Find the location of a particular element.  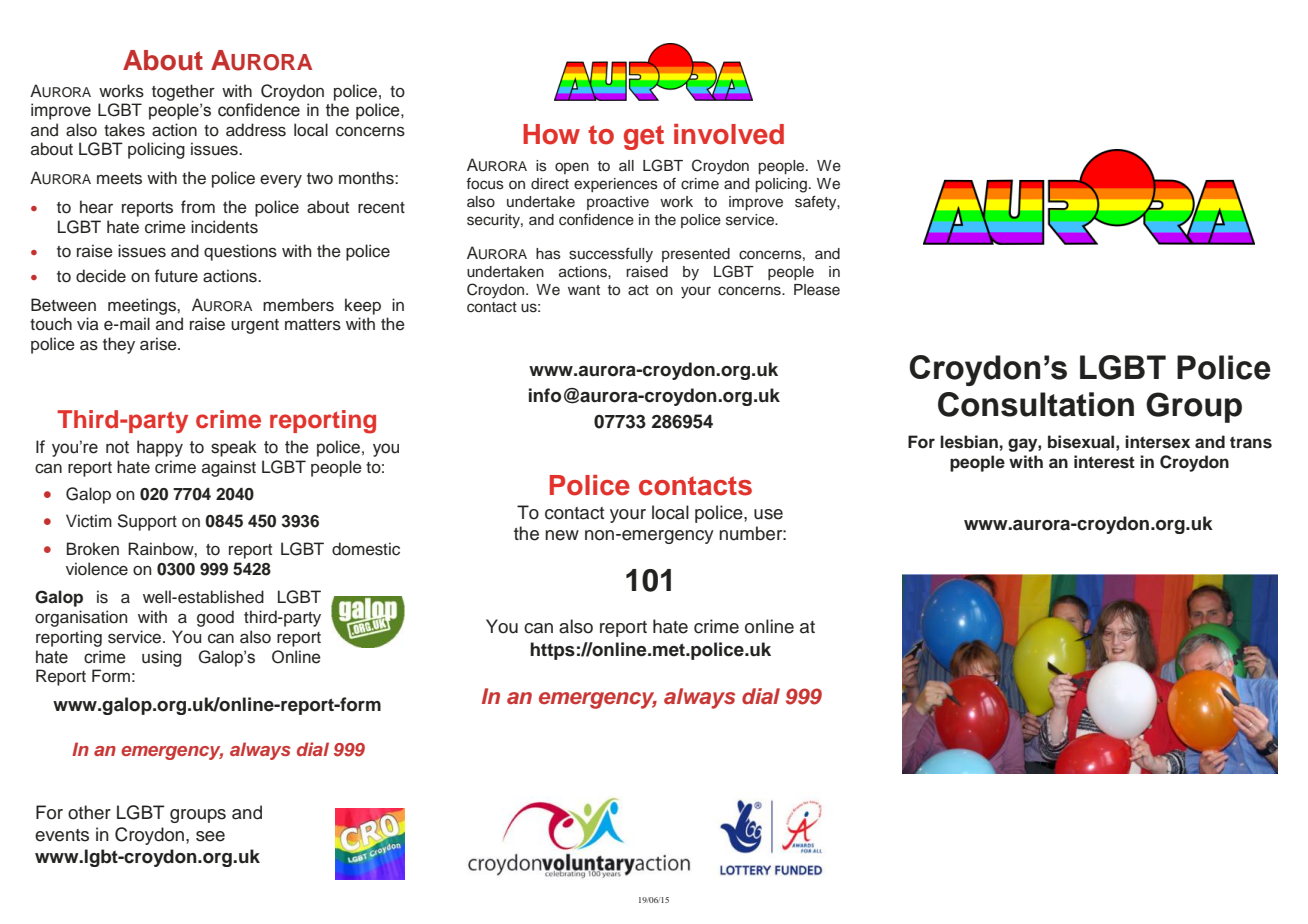

use is located at coordinates (768, 514).
